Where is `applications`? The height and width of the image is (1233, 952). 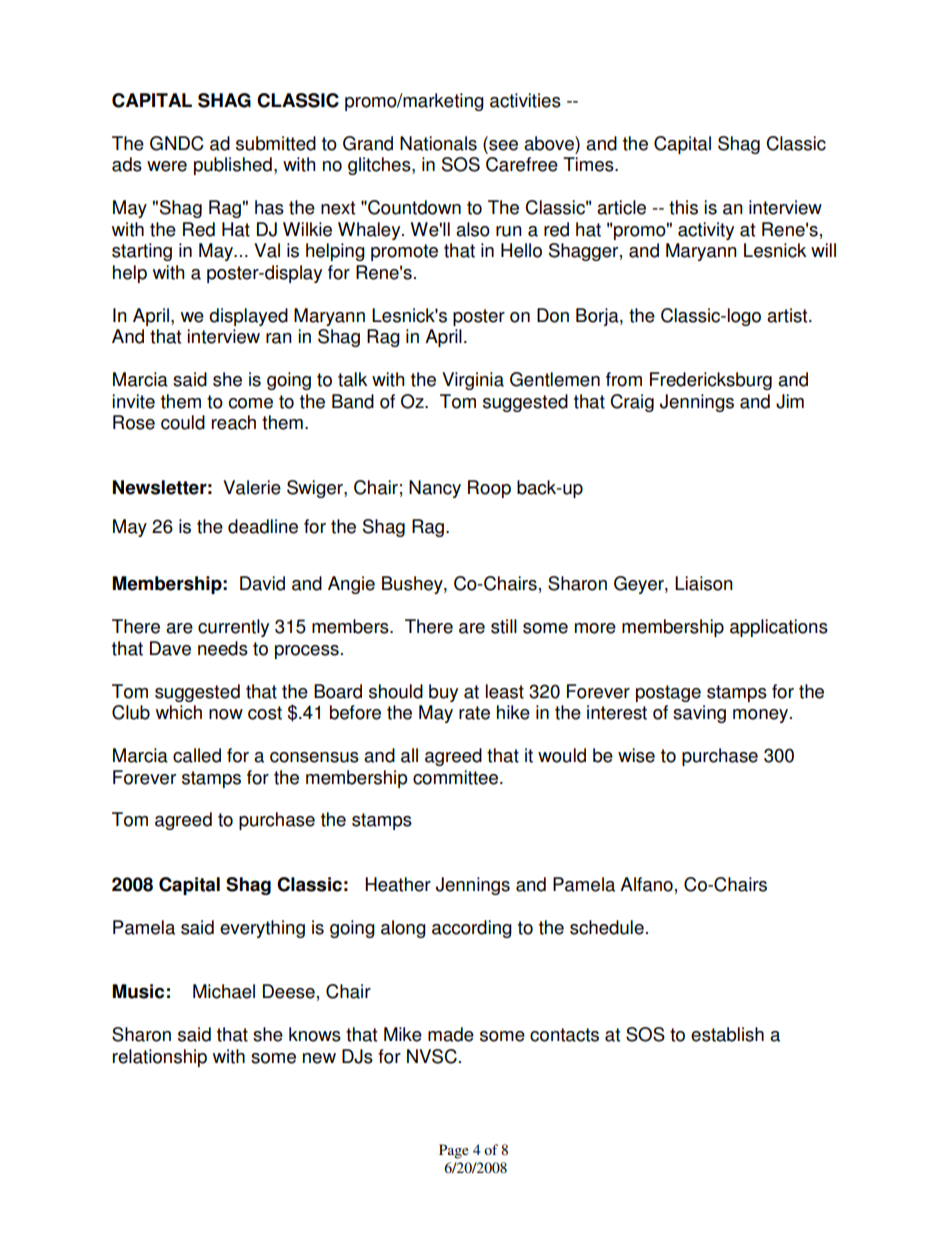 applications is located at coordinates (779, 628).
